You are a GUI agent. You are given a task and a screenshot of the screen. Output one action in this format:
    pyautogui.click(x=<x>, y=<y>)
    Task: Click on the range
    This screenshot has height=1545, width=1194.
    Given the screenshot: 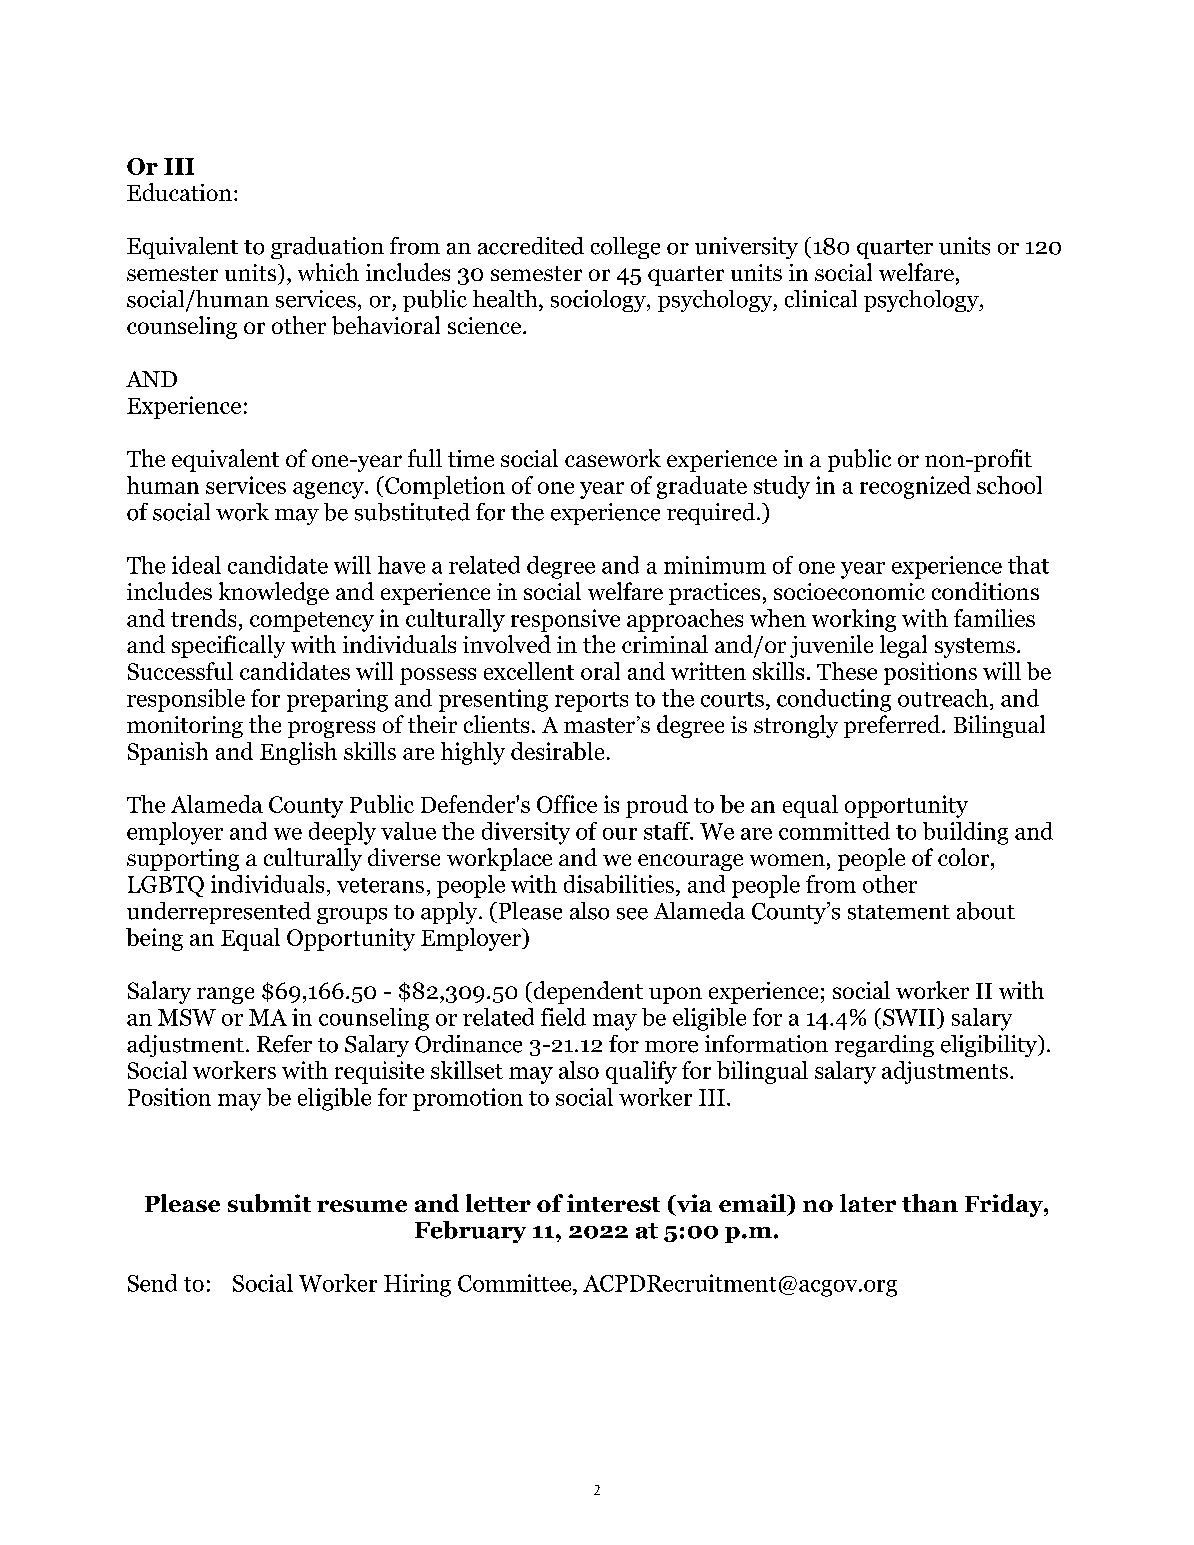 What is the action you would take?
    pyautogui.click(x=225, y=995)
